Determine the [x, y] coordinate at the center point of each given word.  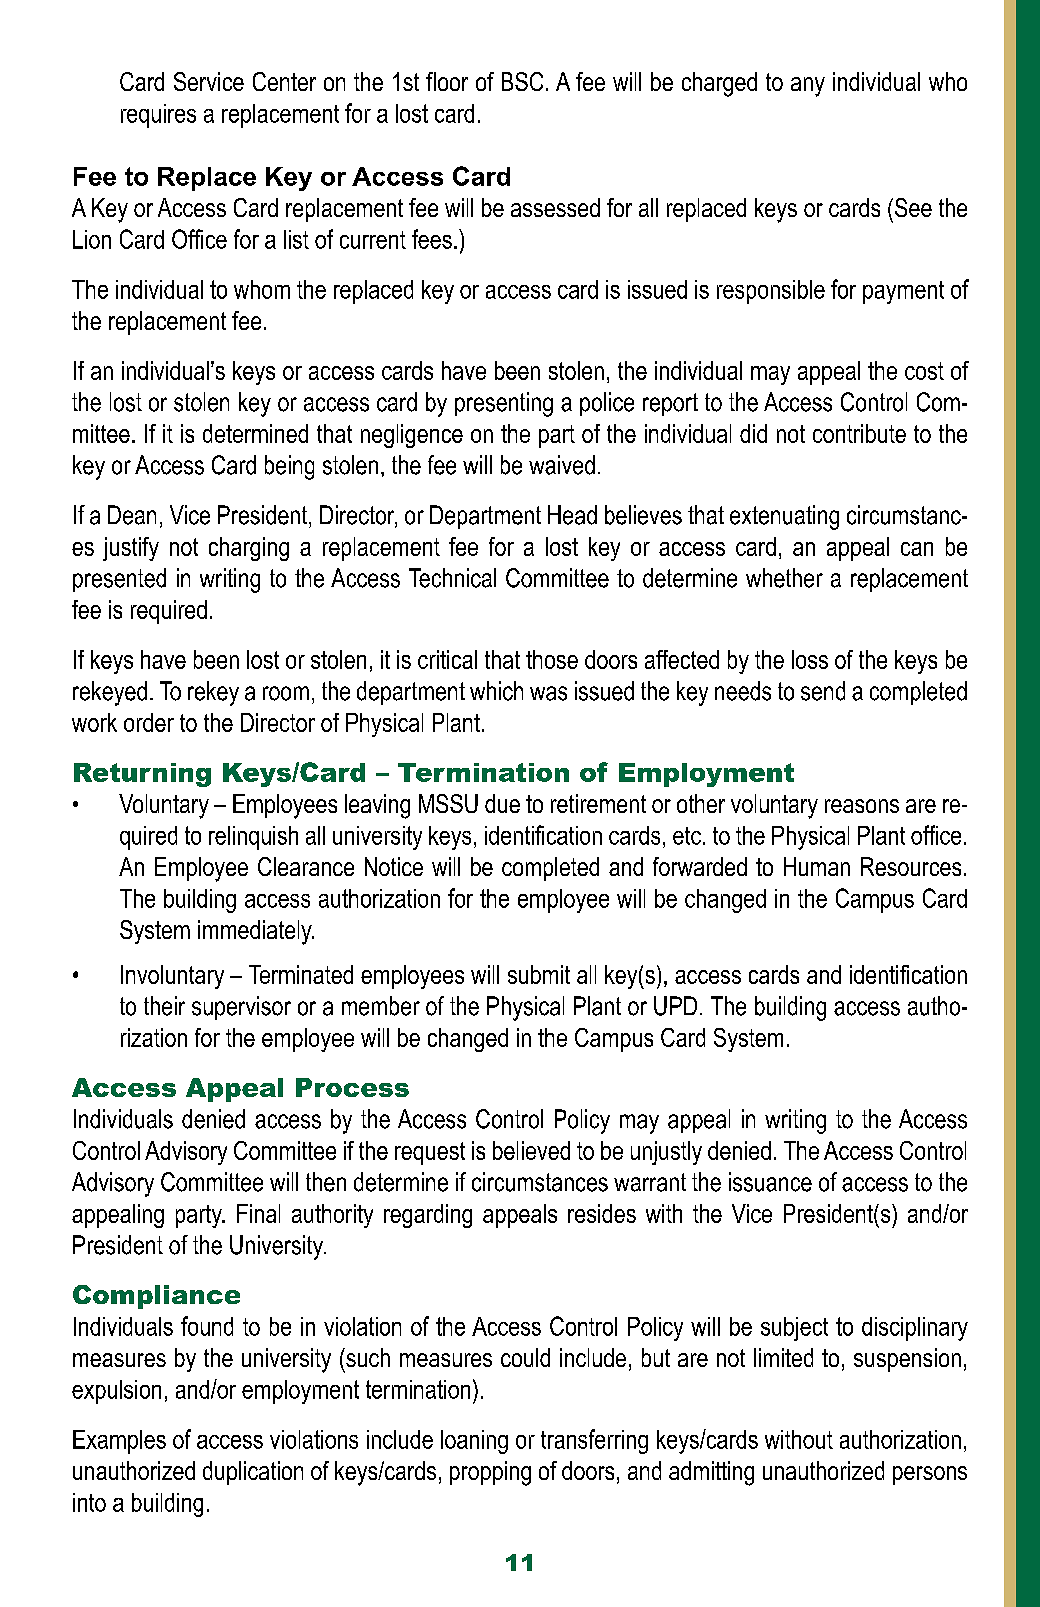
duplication [253, 1473]
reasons [862, 806]
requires [158, 116]
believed [531, 1150]
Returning [142, 775]
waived [562, 465]
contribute [859, 433]
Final [258, 1213]
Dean [132, 515]
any [808, 87]
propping [490, 1473]
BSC [522, 81]
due [502, 803]
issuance [770, 1182]
